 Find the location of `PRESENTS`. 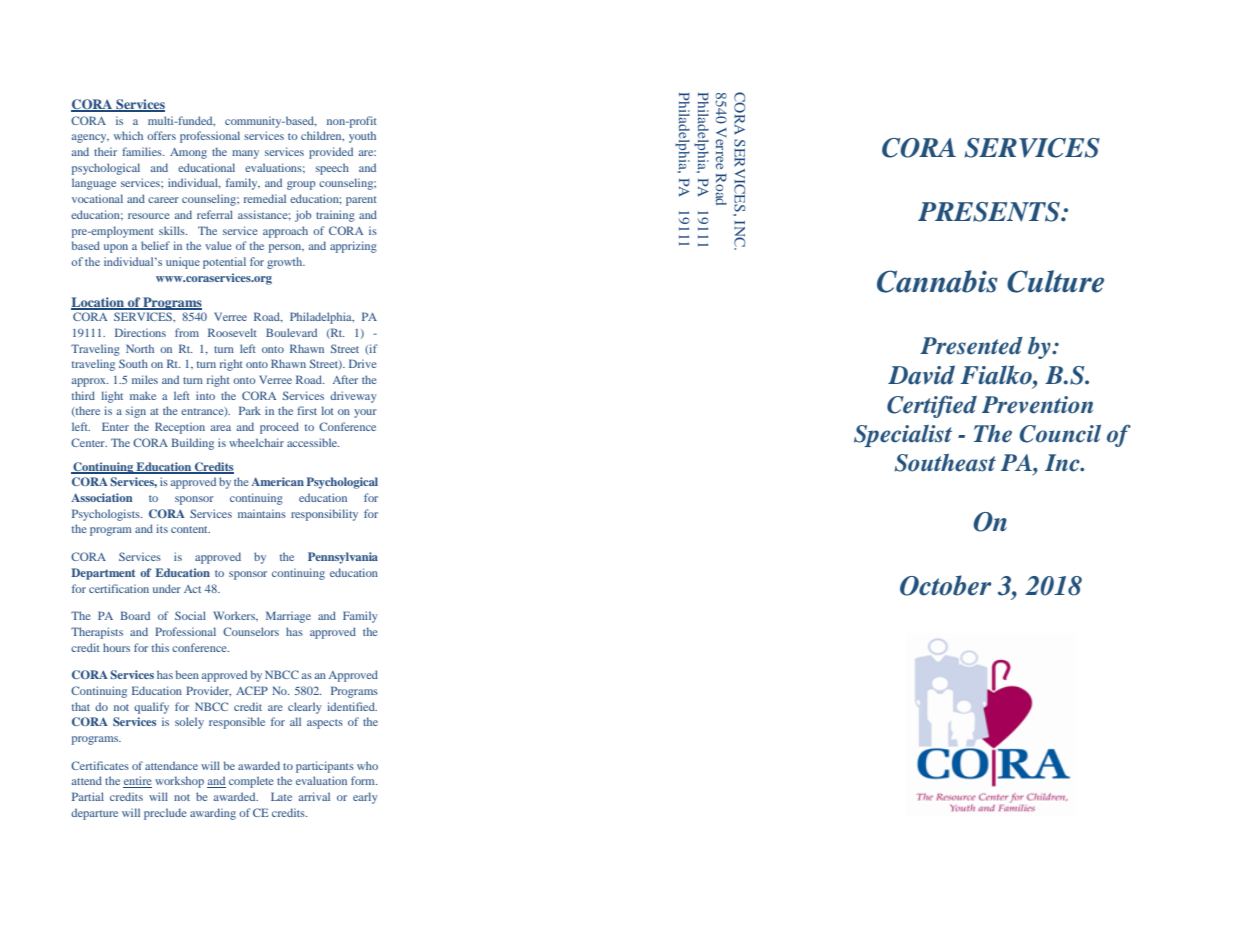

PRESENTS is located at coordinates (990, 212).
